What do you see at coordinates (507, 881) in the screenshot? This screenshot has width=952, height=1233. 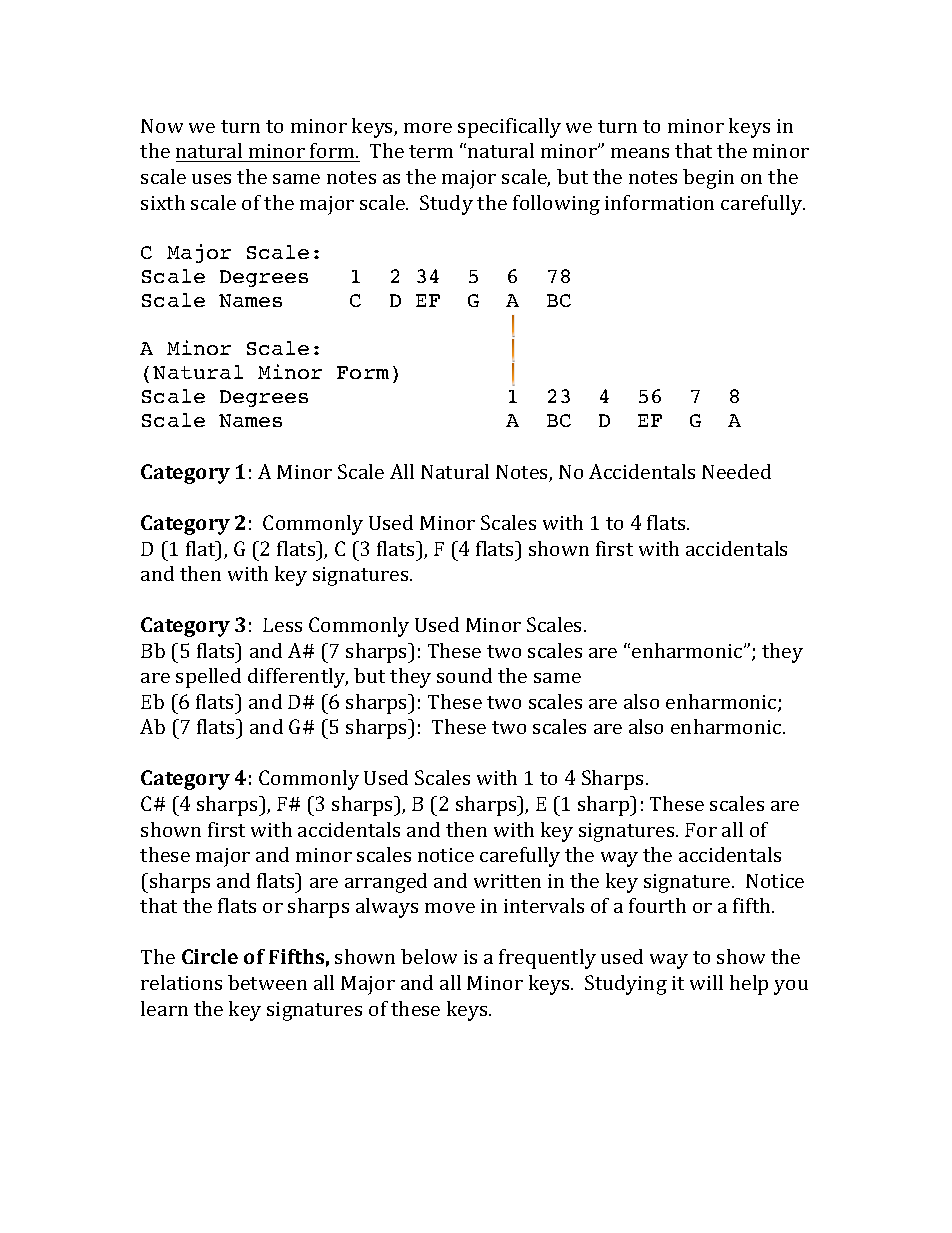 I see `written` at bounding box center [507, 881].
